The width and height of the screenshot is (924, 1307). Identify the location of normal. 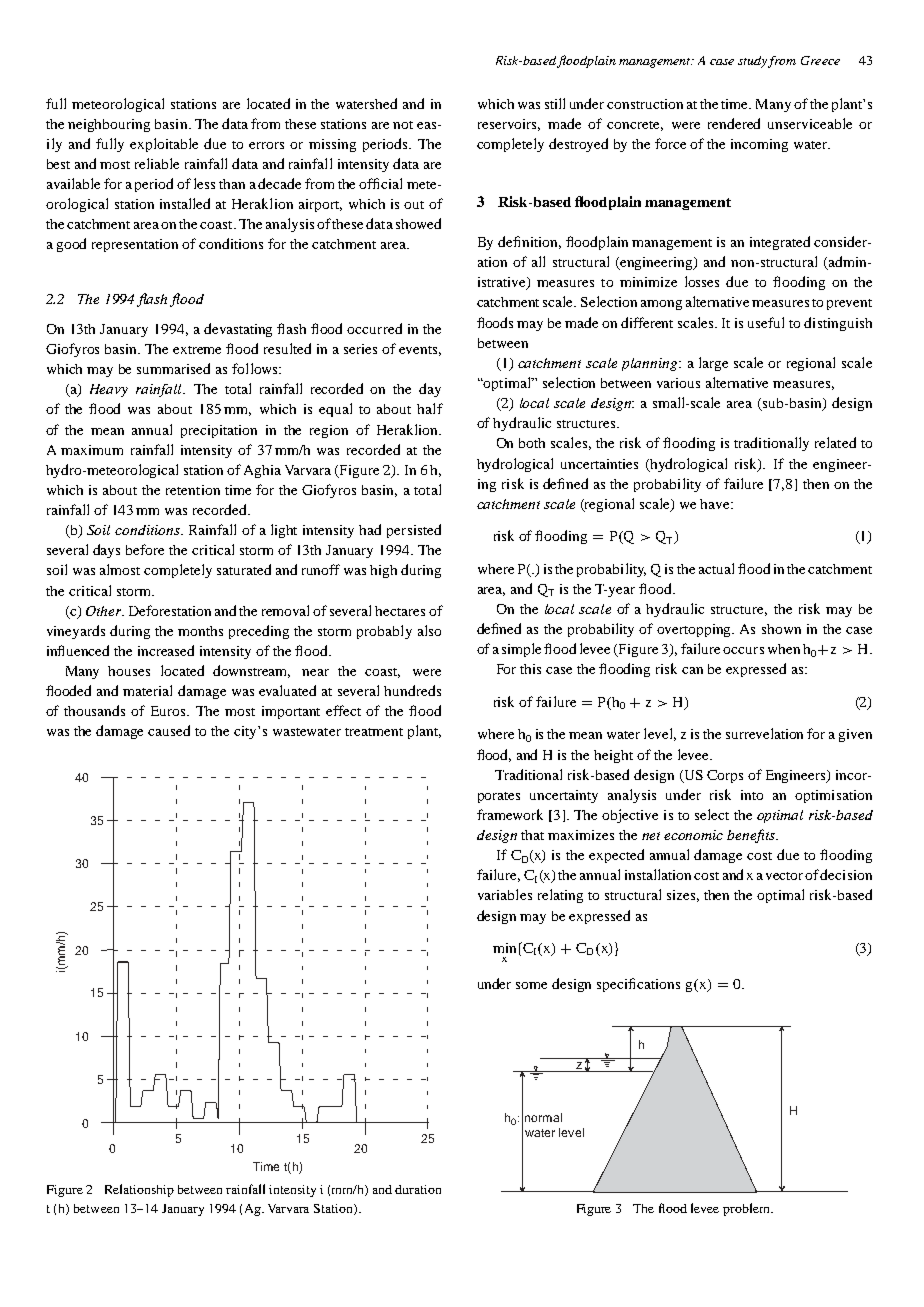
(543, 1117).
